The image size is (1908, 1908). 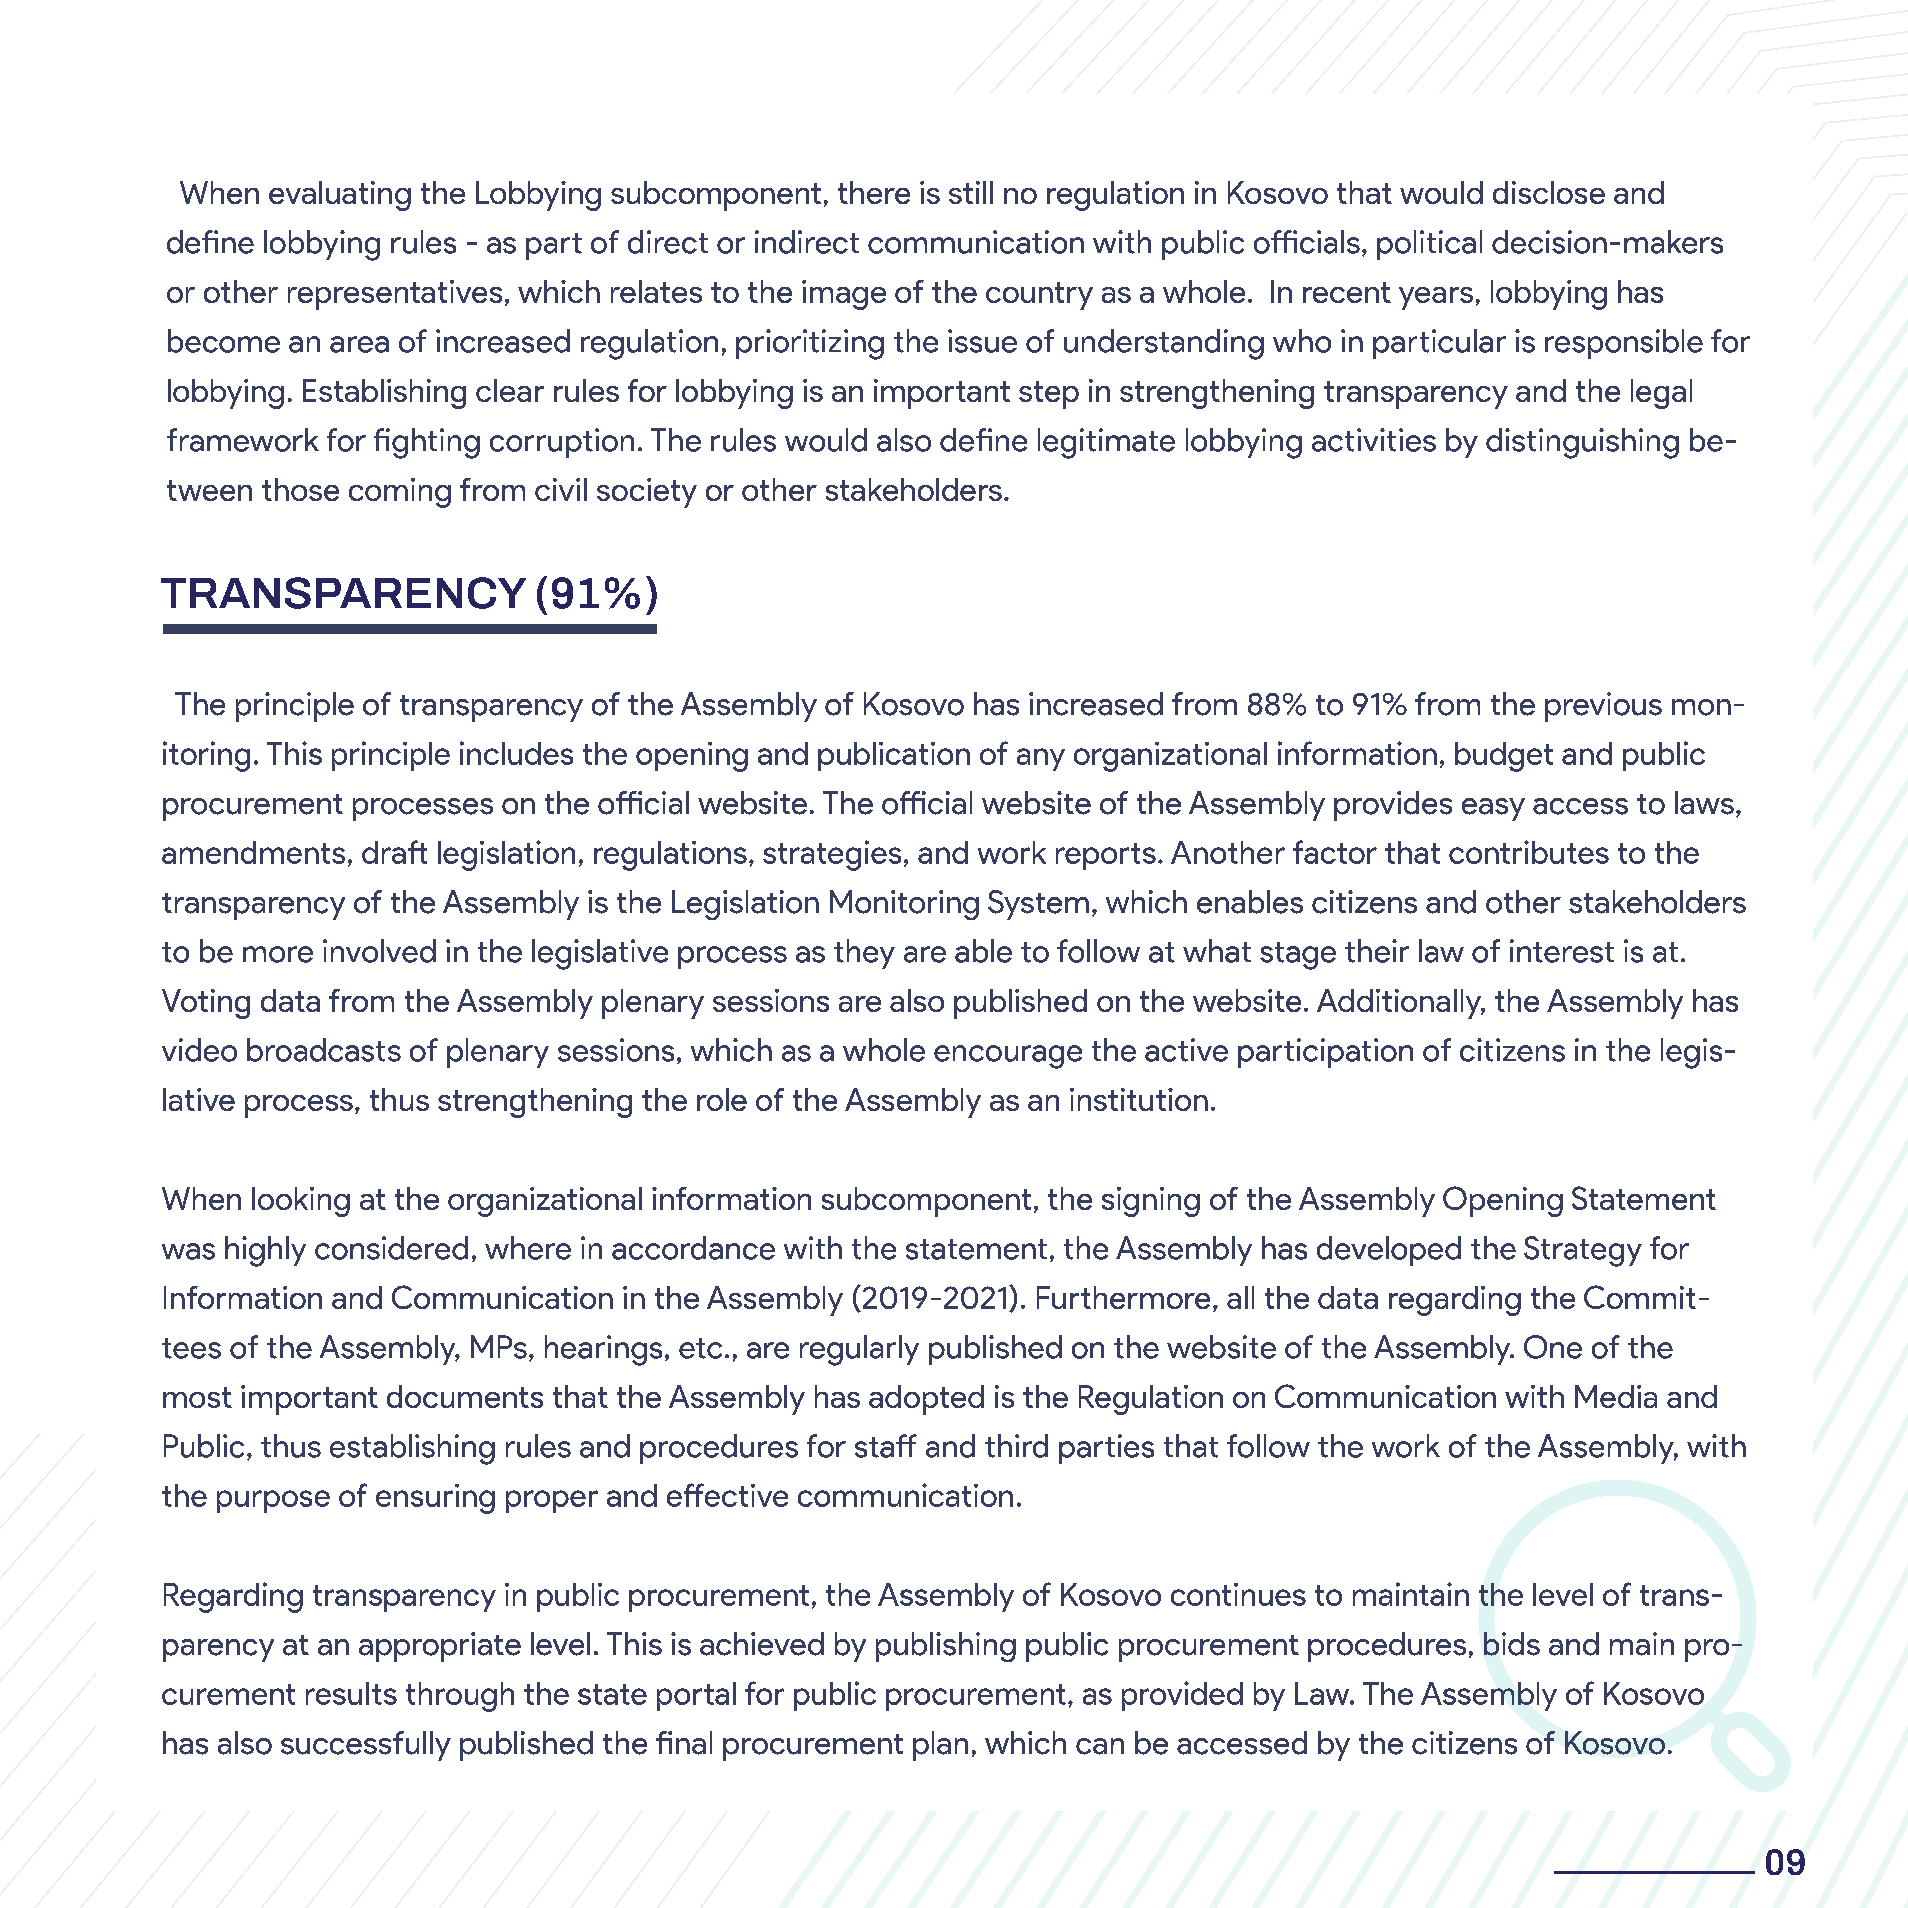 What do you see at coordinates (971, 192) in the image?
I see `still` at bounding box center [971, 192].
